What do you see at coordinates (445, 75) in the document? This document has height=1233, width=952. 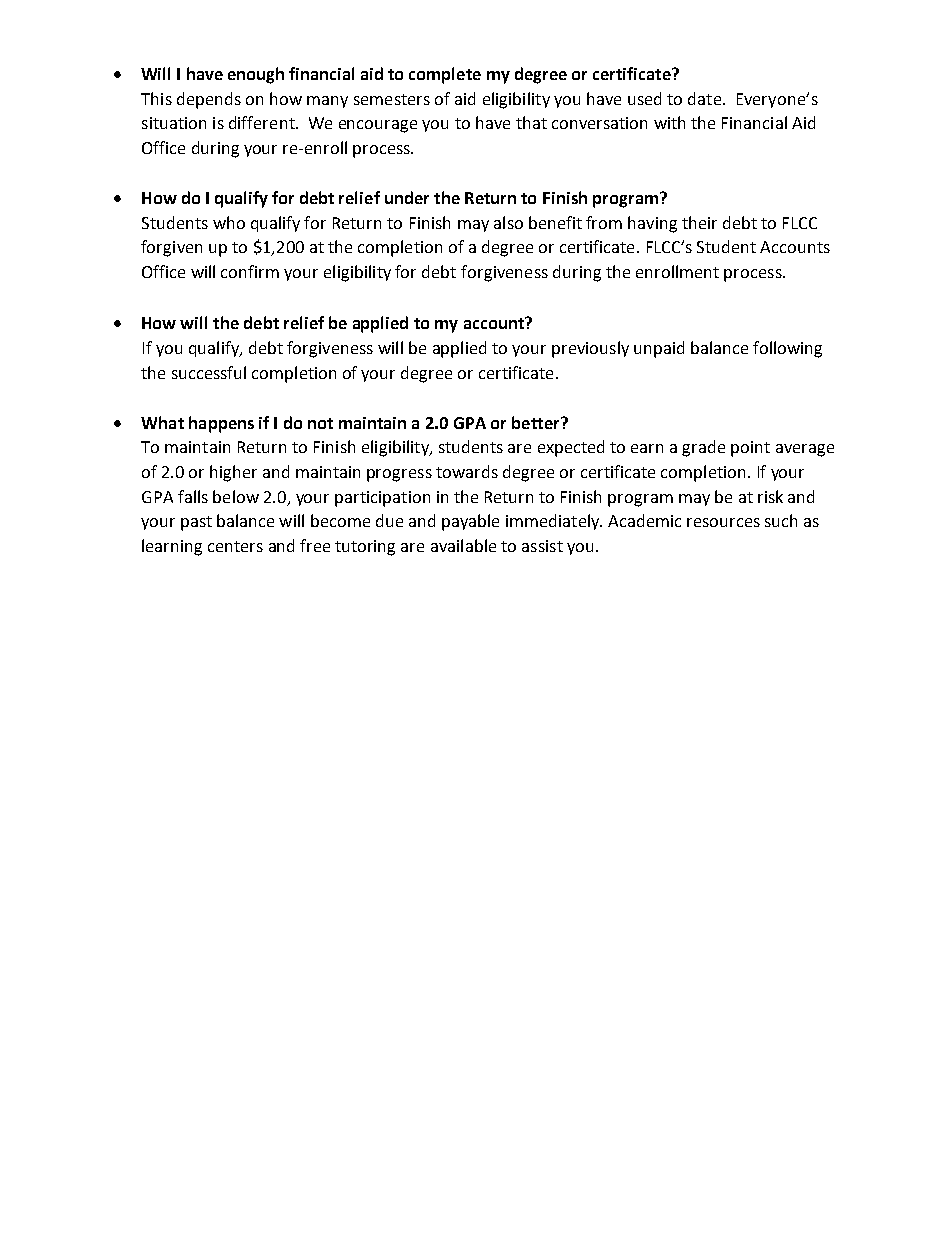 I see `complete` at bounding box center [445, 75].
